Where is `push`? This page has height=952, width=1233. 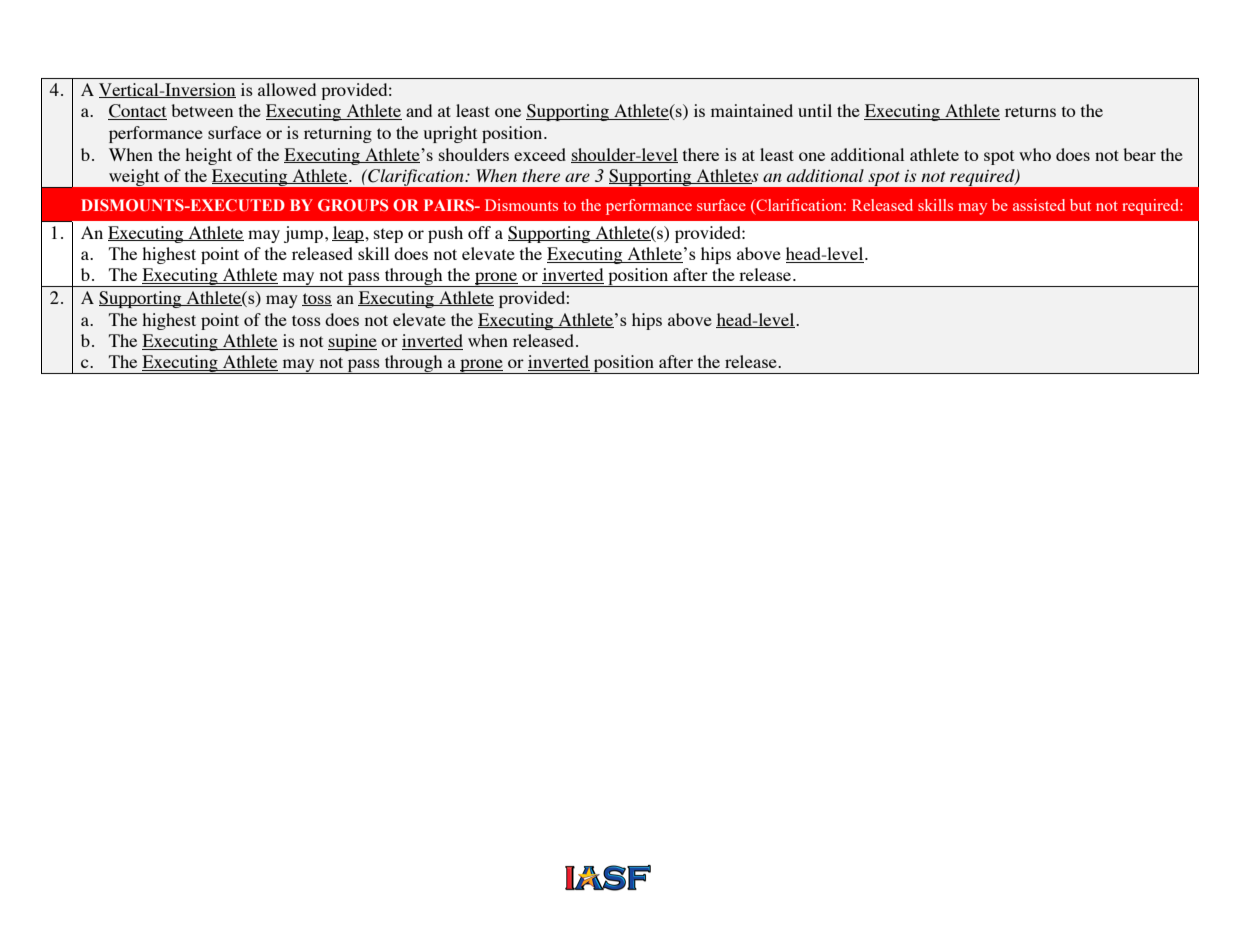
push is located at coordinates (445, 234).
